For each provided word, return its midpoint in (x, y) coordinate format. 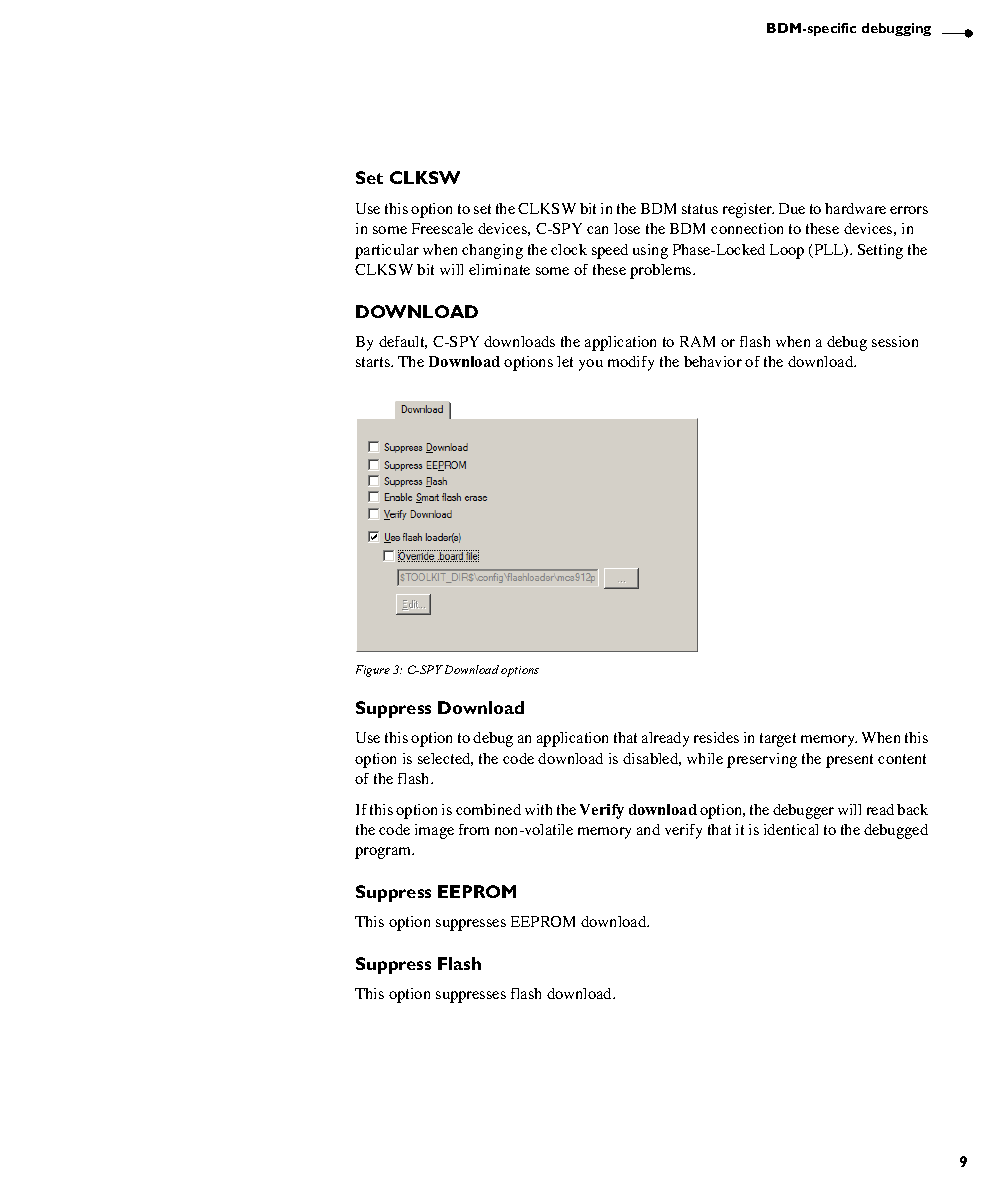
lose (627, 228)
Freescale (442, 228)
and (648, 829)
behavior (713, 361)
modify (631, 363)
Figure (373, 671)
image (434, 831)
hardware (855, 208)
